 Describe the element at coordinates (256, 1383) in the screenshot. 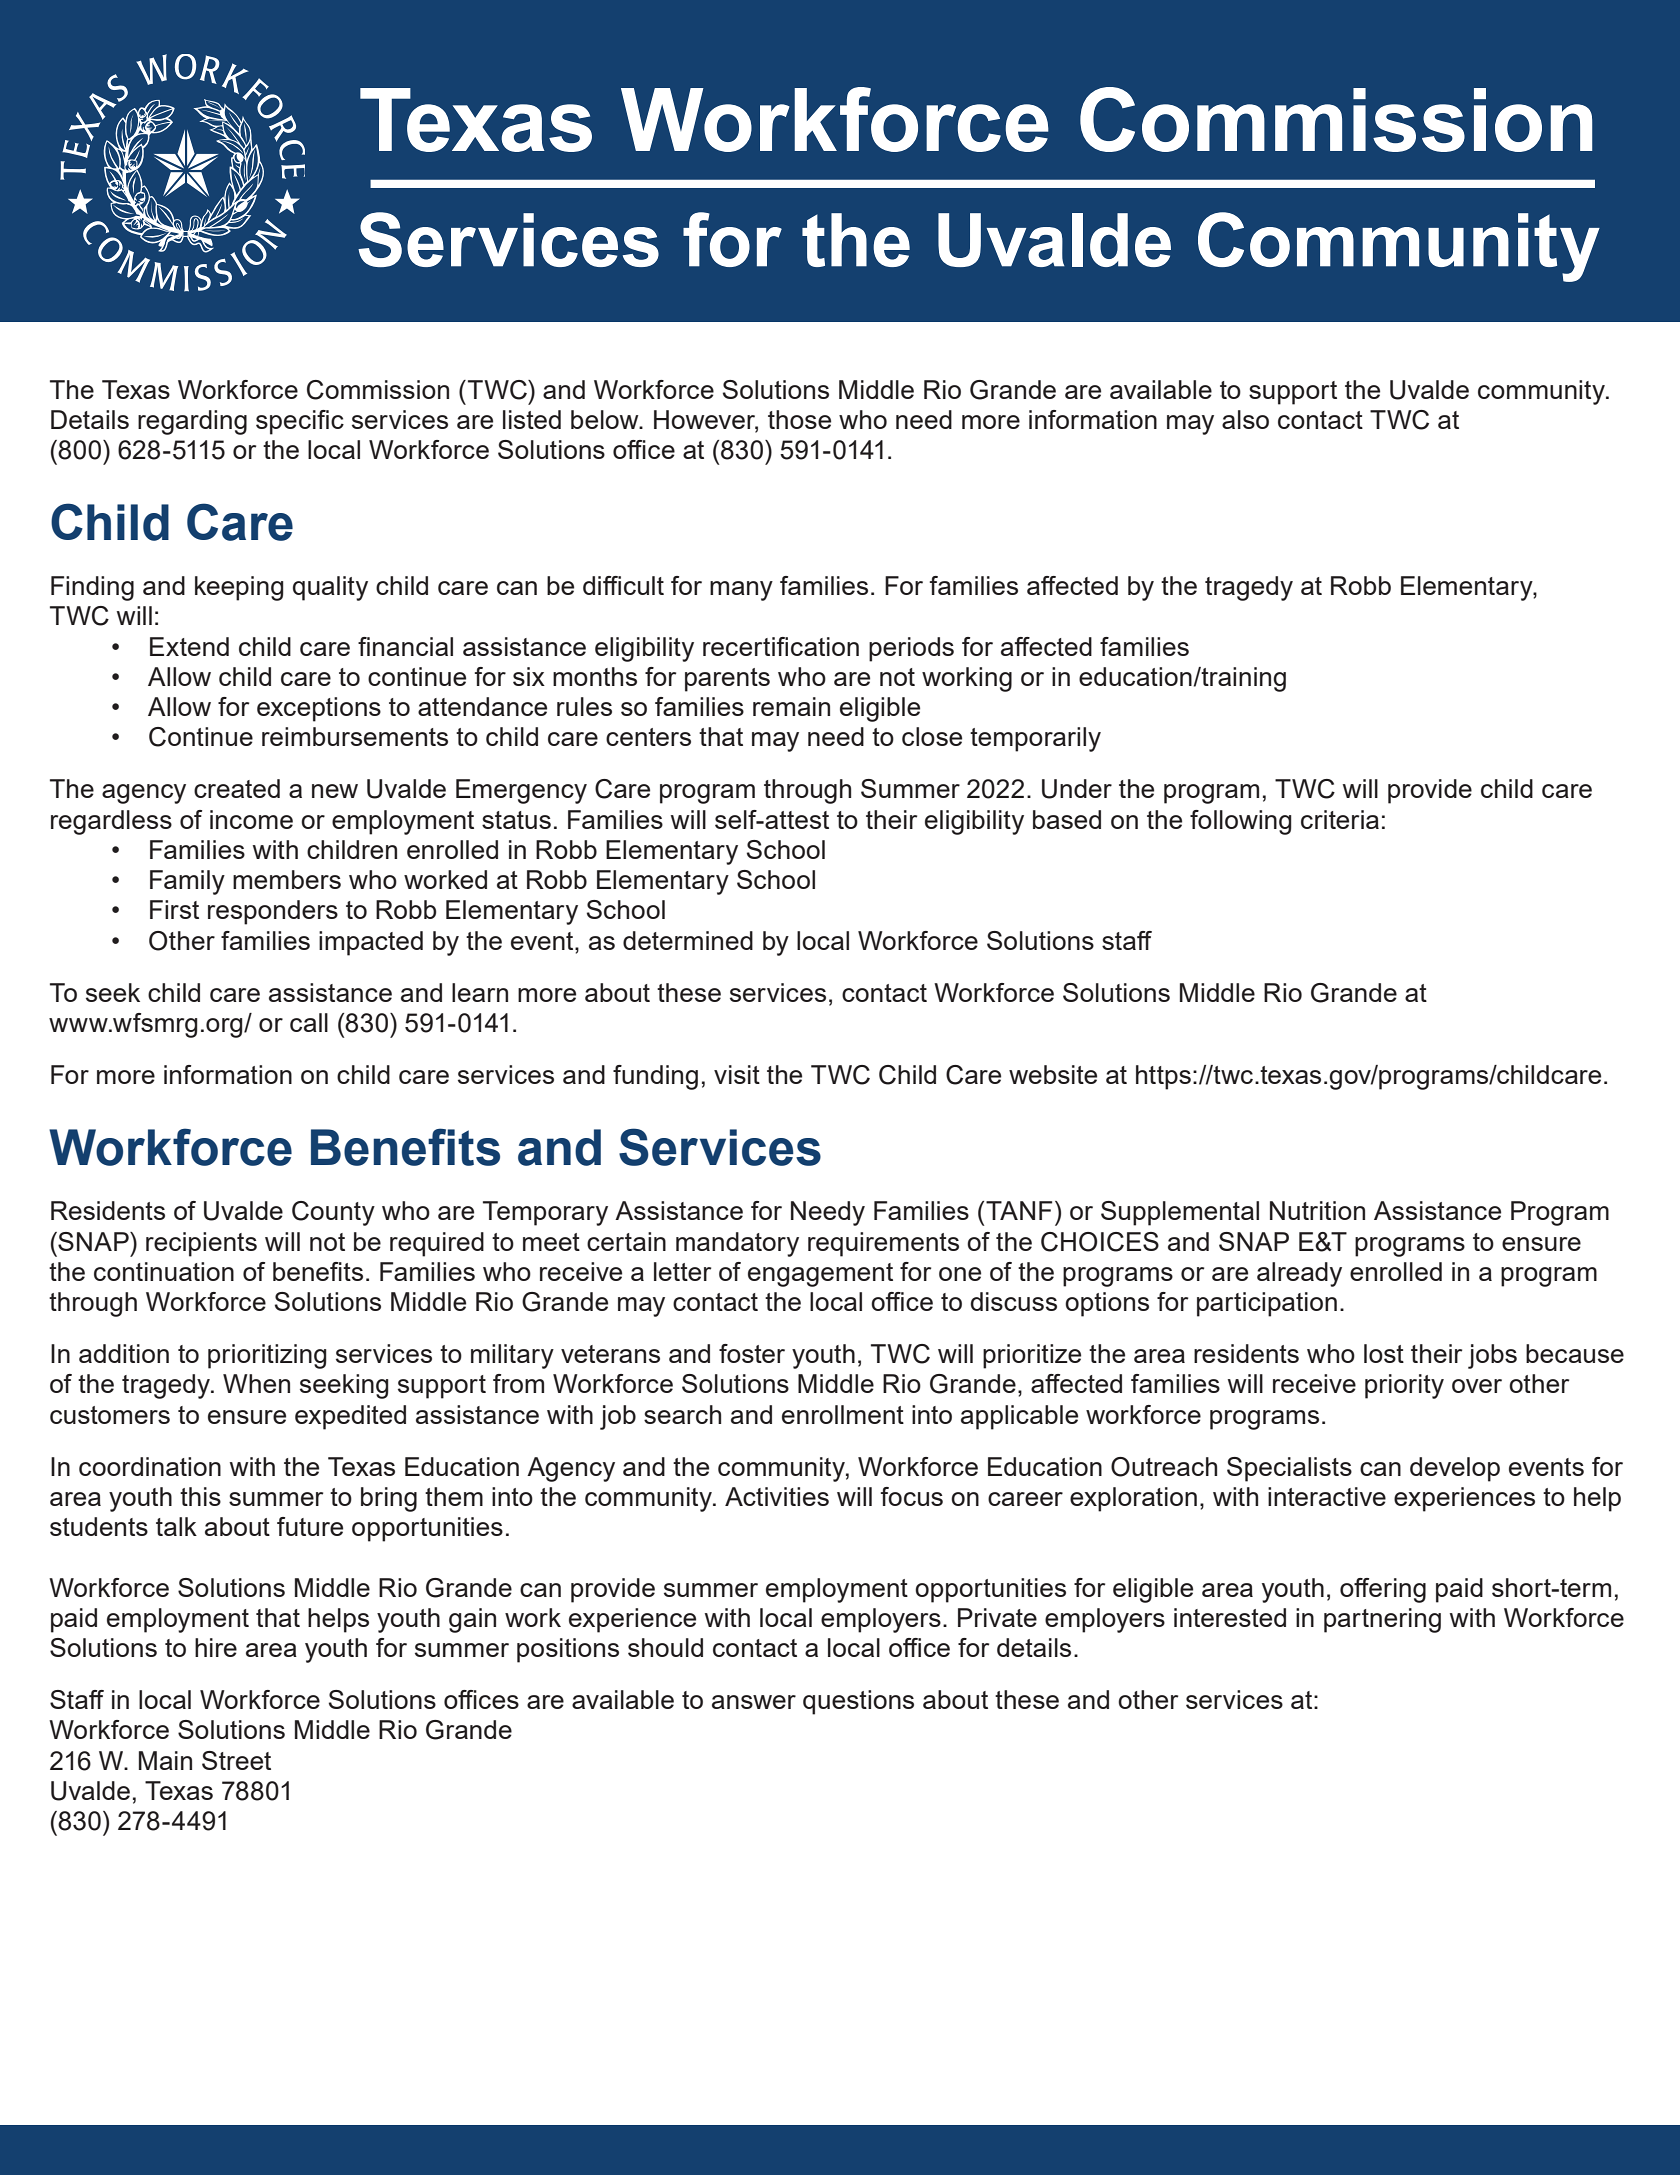

I see `When` at that location.
